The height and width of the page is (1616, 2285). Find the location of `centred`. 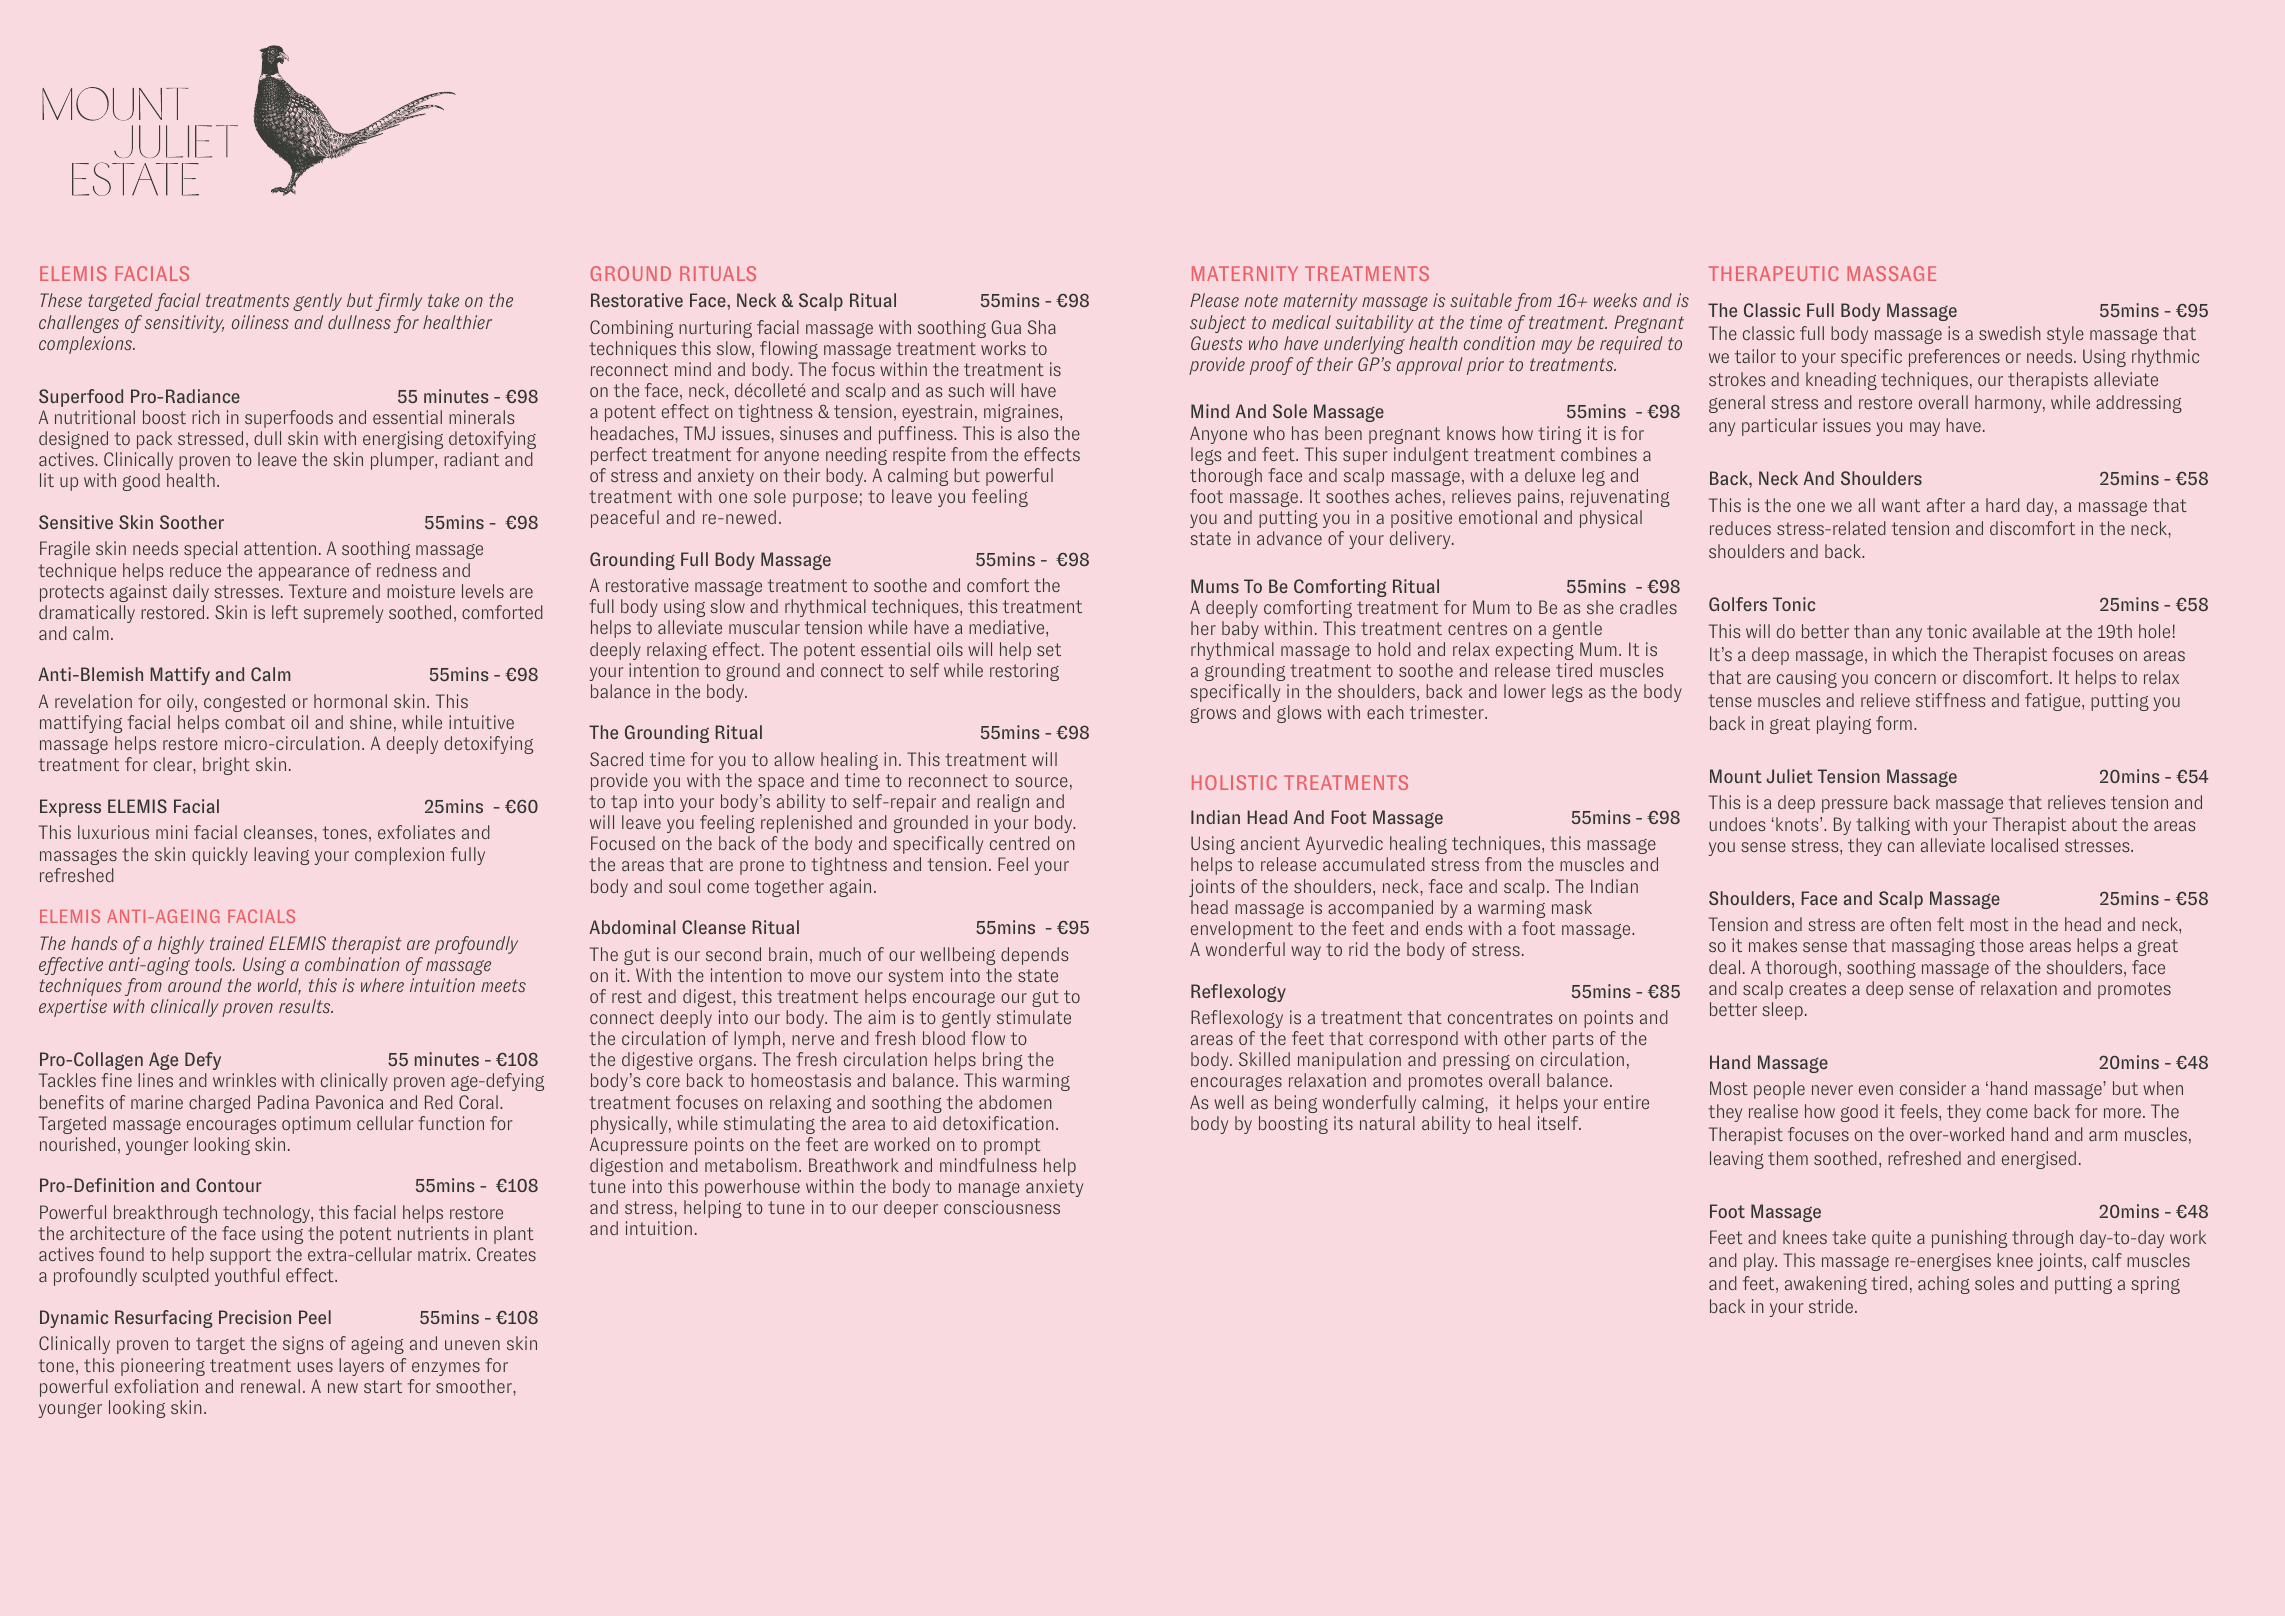

centred is located at coordinates (1020, 843).
